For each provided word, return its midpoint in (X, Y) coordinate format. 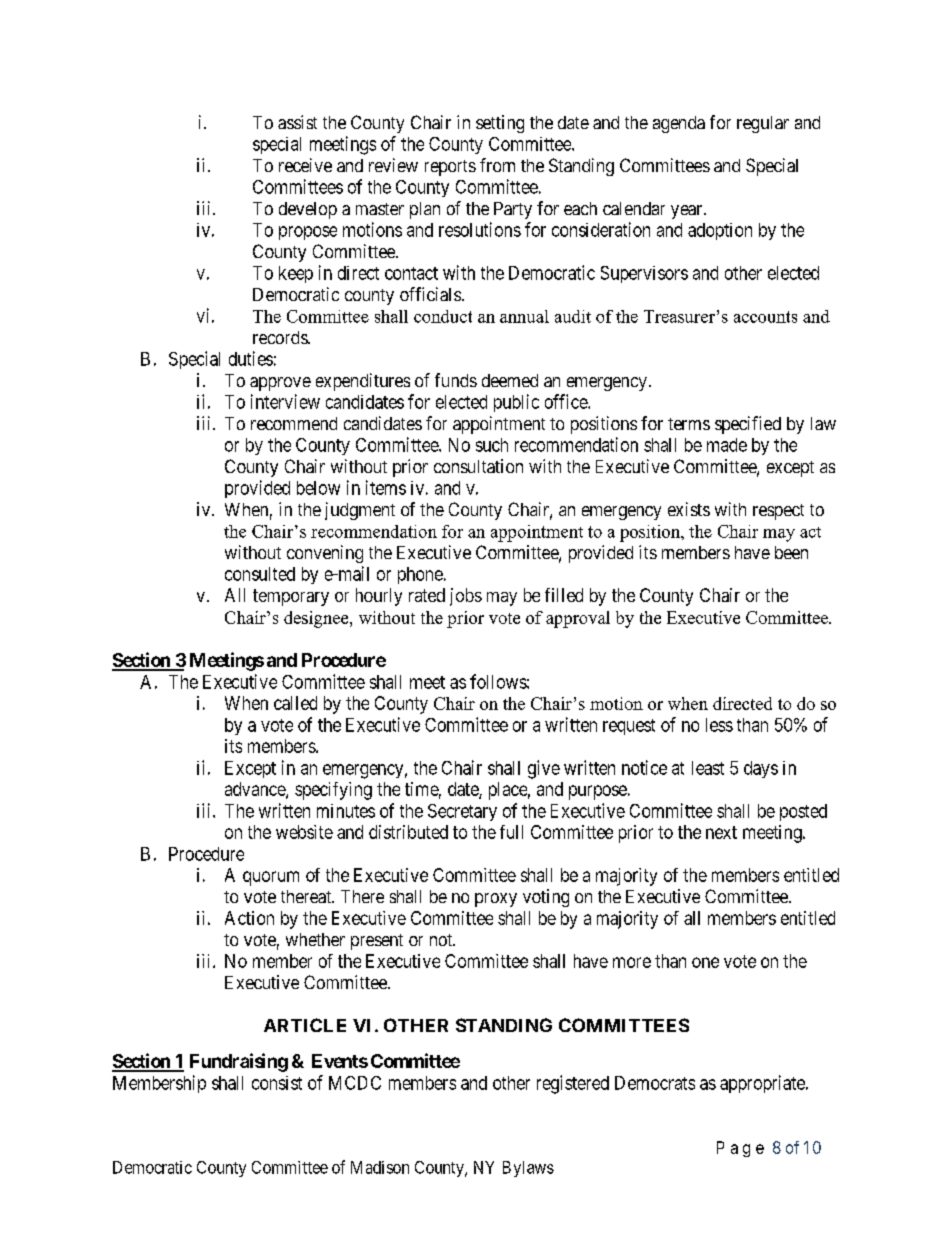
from (497, 165)
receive (305, 165)
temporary (291, 597)
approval (578, 619)
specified (748, 425)
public (516, 403)
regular (763, 124)
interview (285, 401)
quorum (271, 878)
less (719, 725)
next (721, 832)
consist (277, 1083)
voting (546, 898)
